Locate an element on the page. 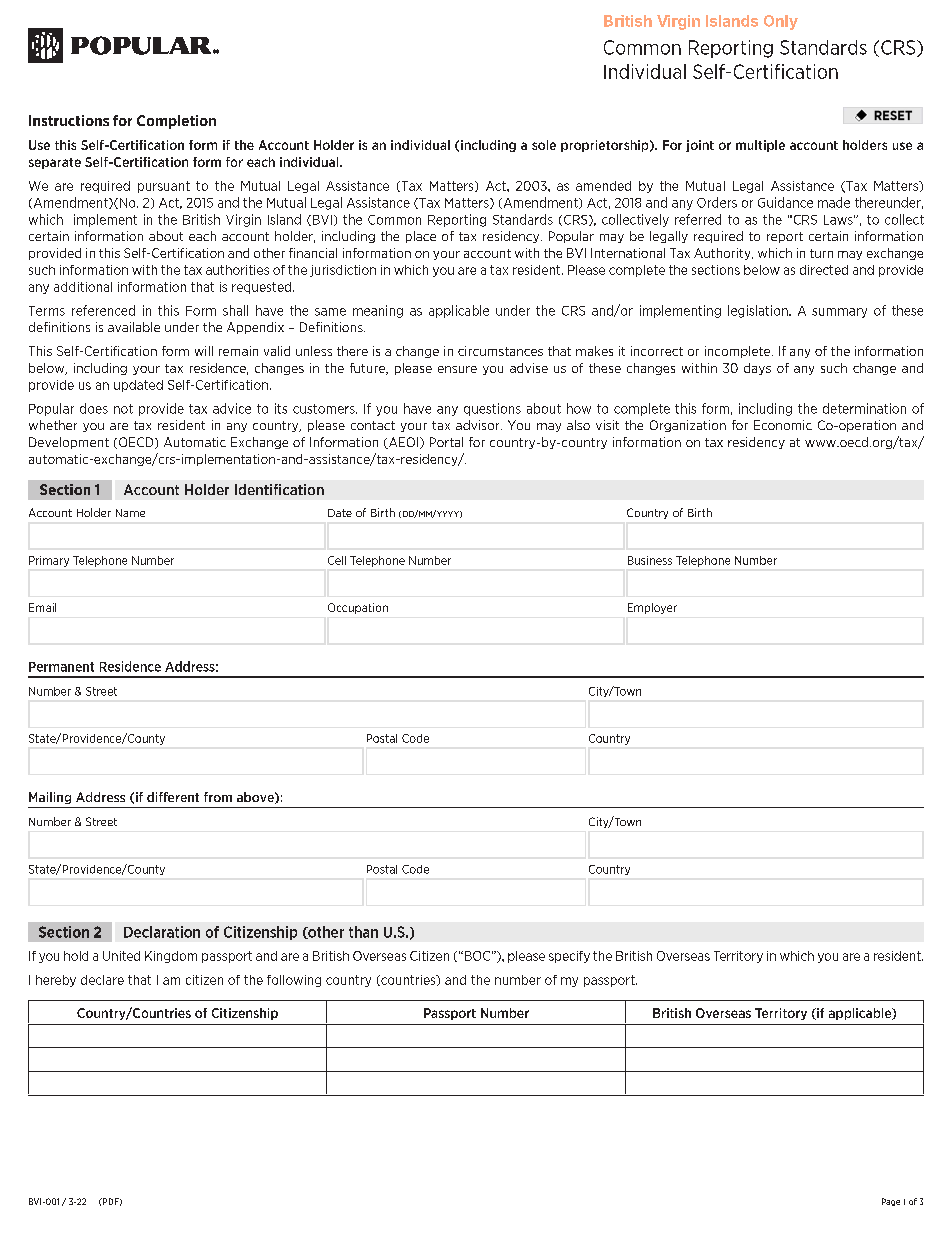 This page has height=1233, width=952. questions is located at coordinates (492, 409).
